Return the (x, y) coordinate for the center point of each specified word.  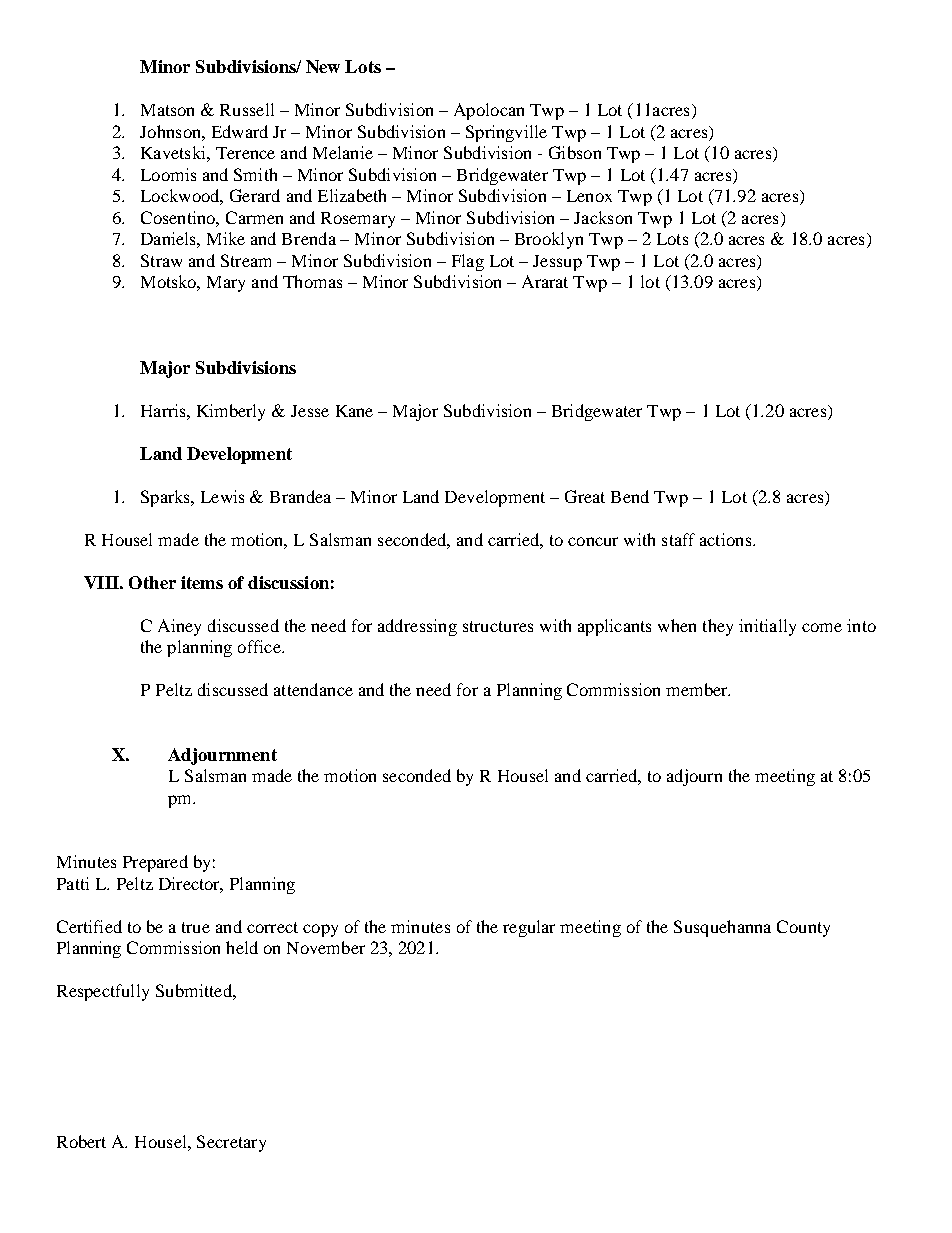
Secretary (231, 1143)
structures (498, 626)
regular (529, 928)
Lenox (589, 196)
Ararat (545, 281)
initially (767, 627)
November (326, 947)
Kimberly (231, 412)
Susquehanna (722, 928)
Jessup (557, 263)
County (803, 928)
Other (152, 582)
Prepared (155, 863)
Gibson (575, 152)
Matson (167, 110)
